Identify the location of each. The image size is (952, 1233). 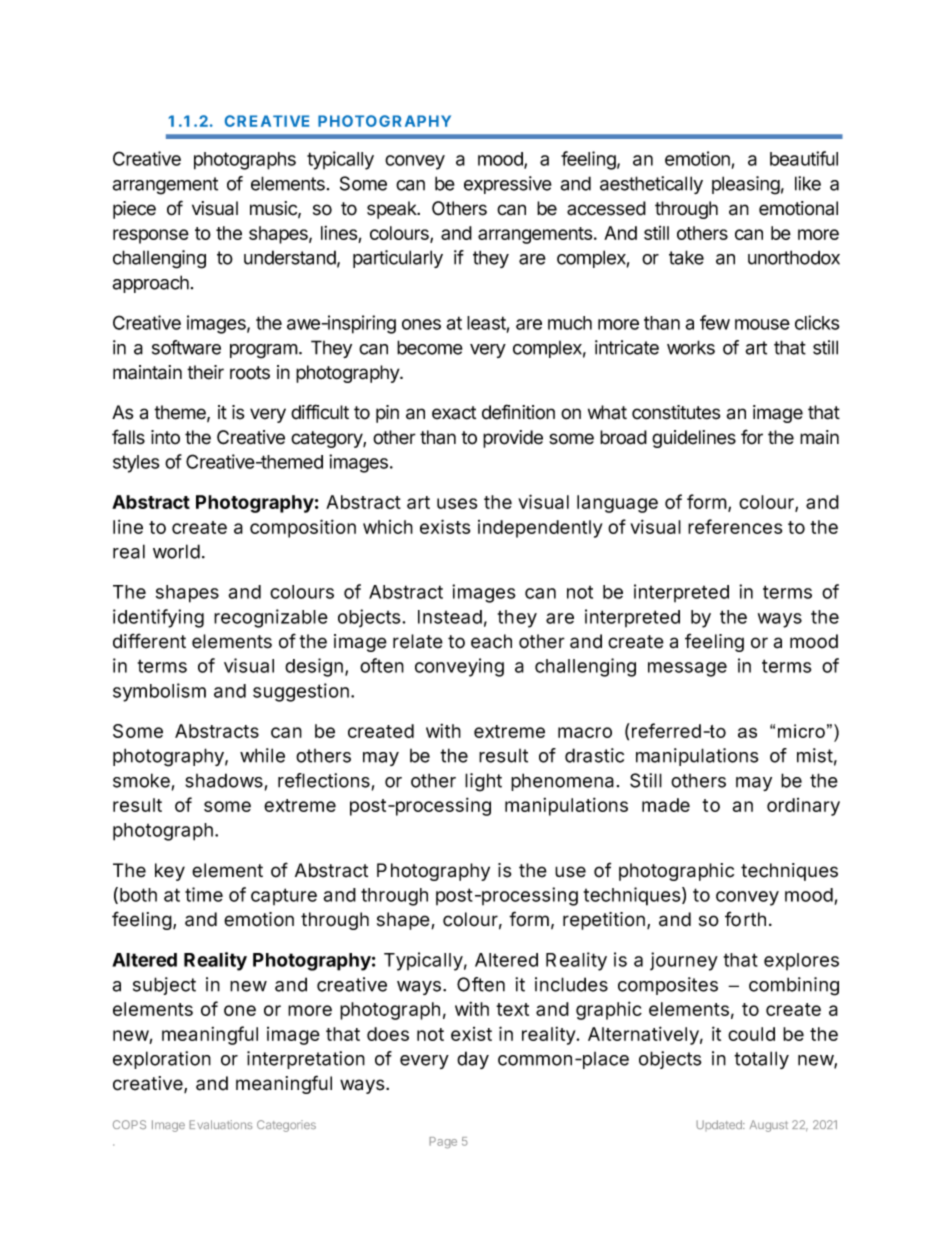
(491, 641).
